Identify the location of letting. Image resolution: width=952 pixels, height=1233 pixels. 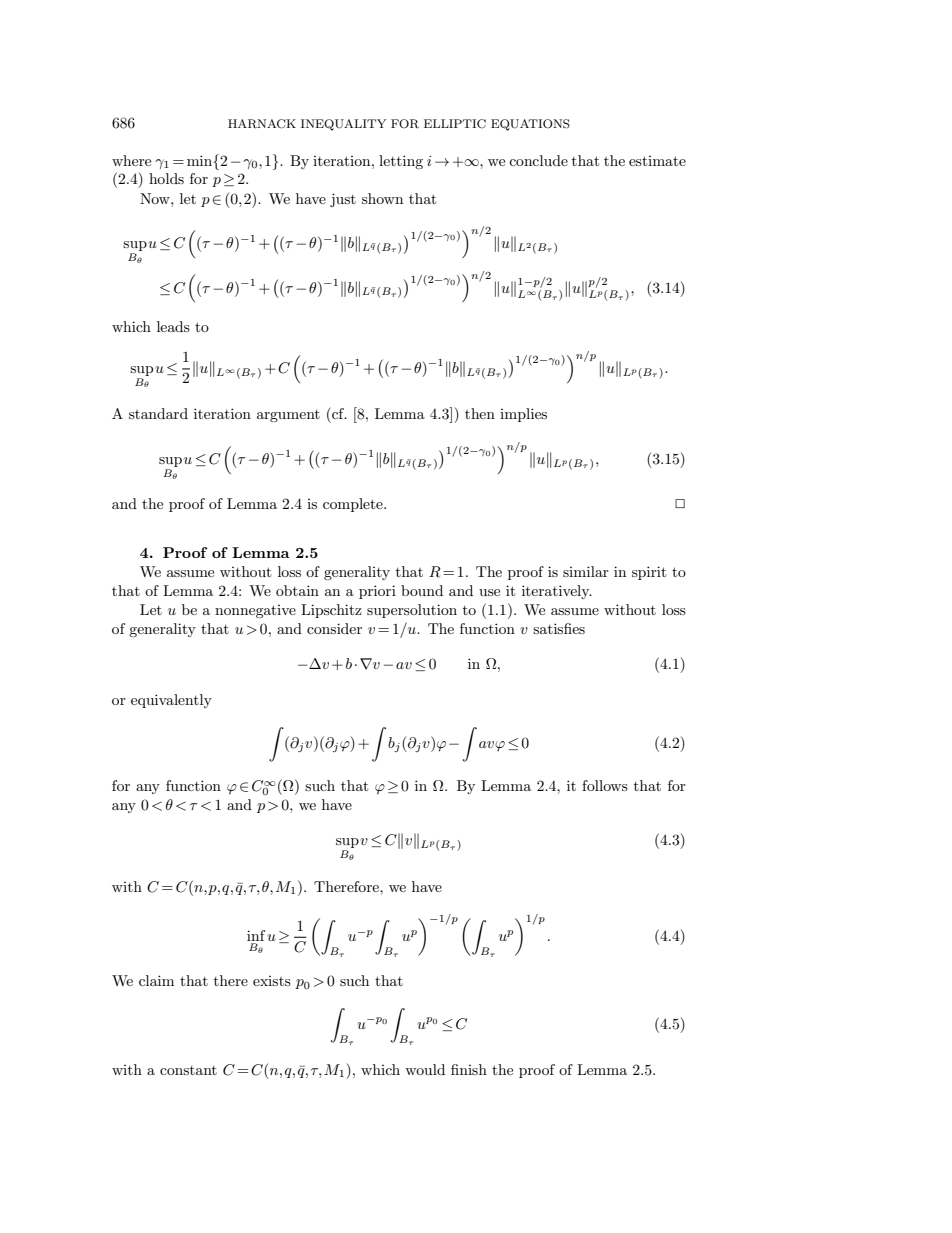
(401, 162).
